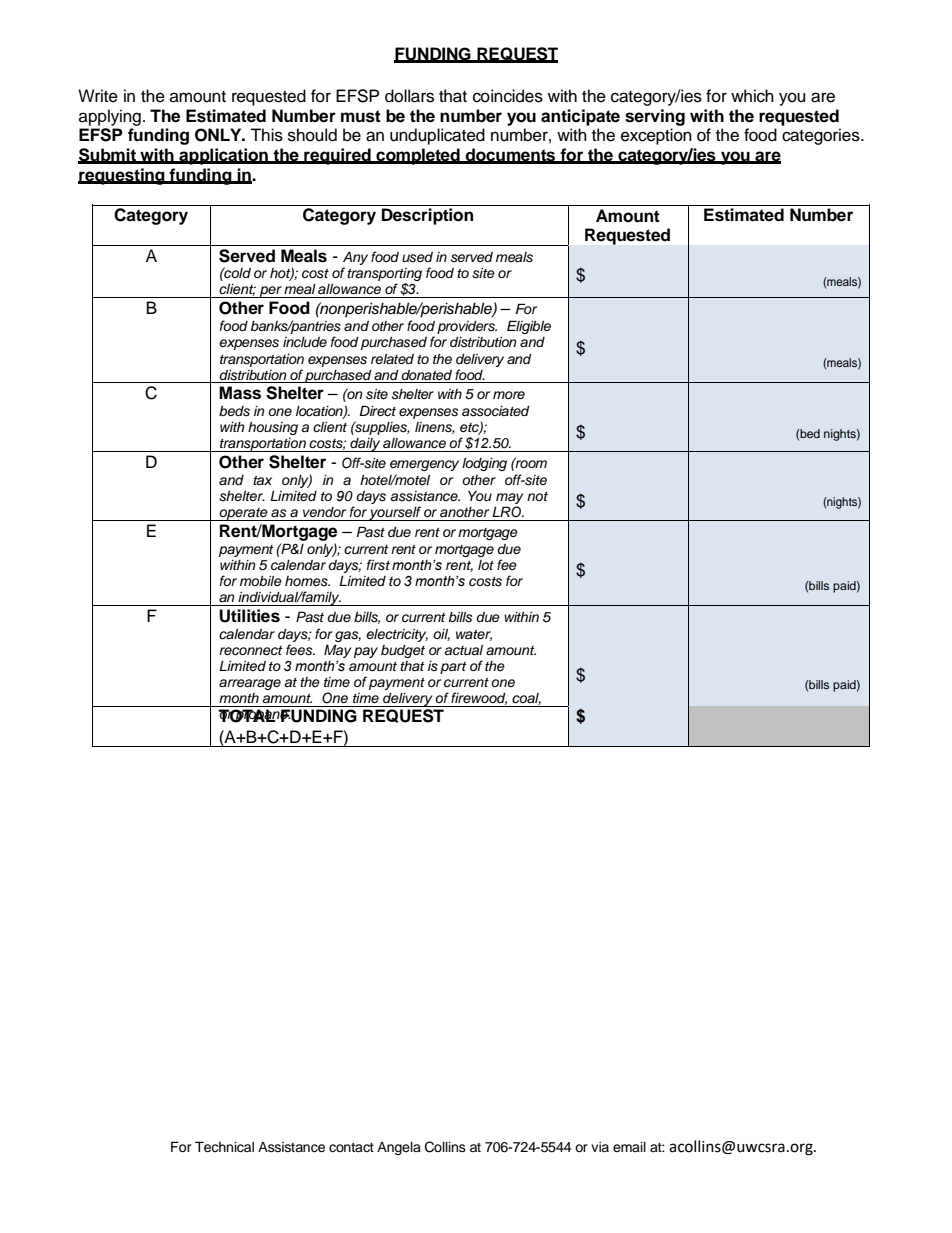 The height and width of the screenshot is (1233, 952). What do you see at coordinates (234, 411) in the screenshot?
I see `beds` at bounding box center [234, 411].
